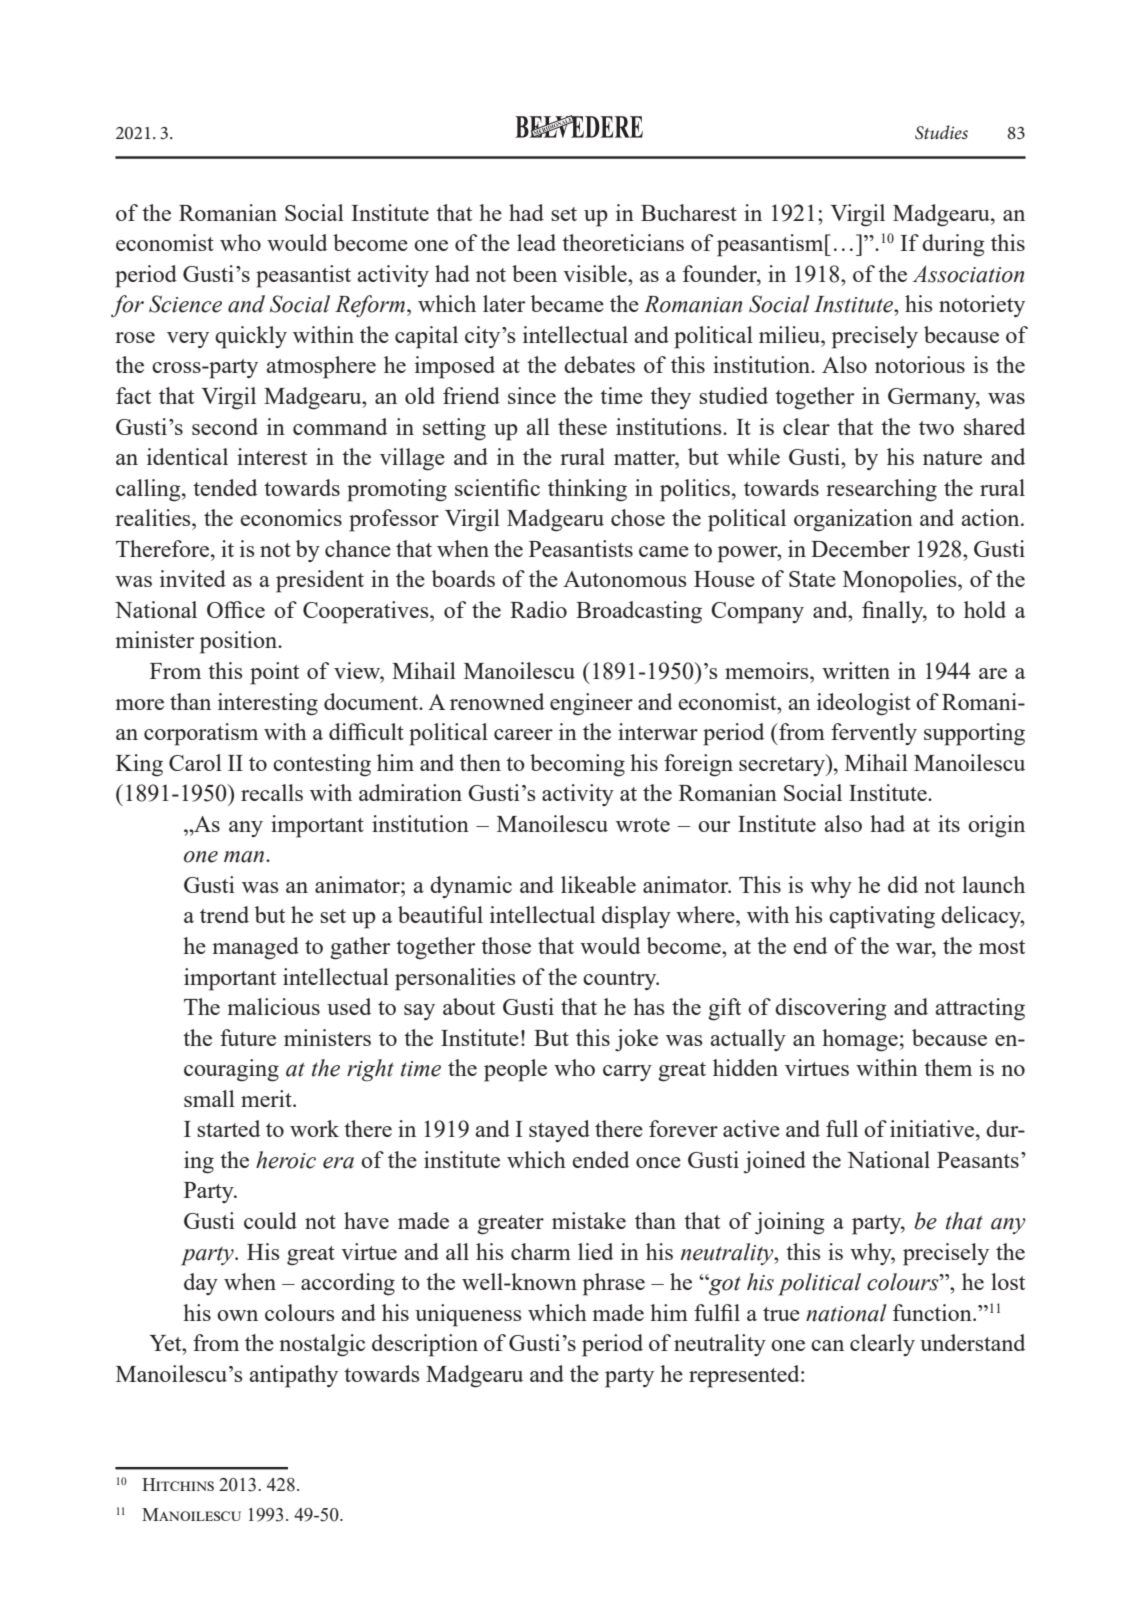  Describe the element at coordinates (882, 917) in the page. I see `captivating` at that location.
